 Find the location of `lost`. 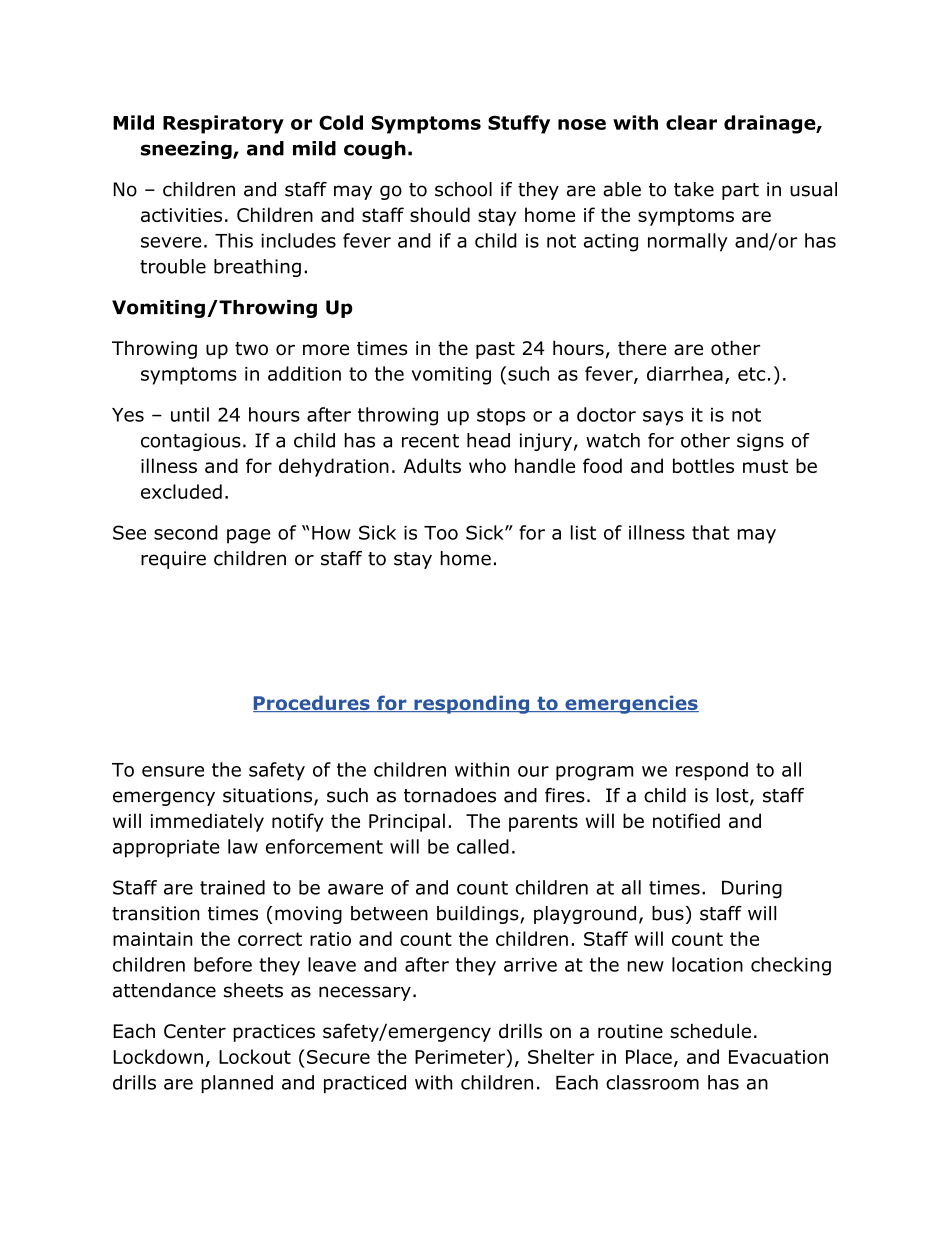

lost is located at coordinates (733, 795).
